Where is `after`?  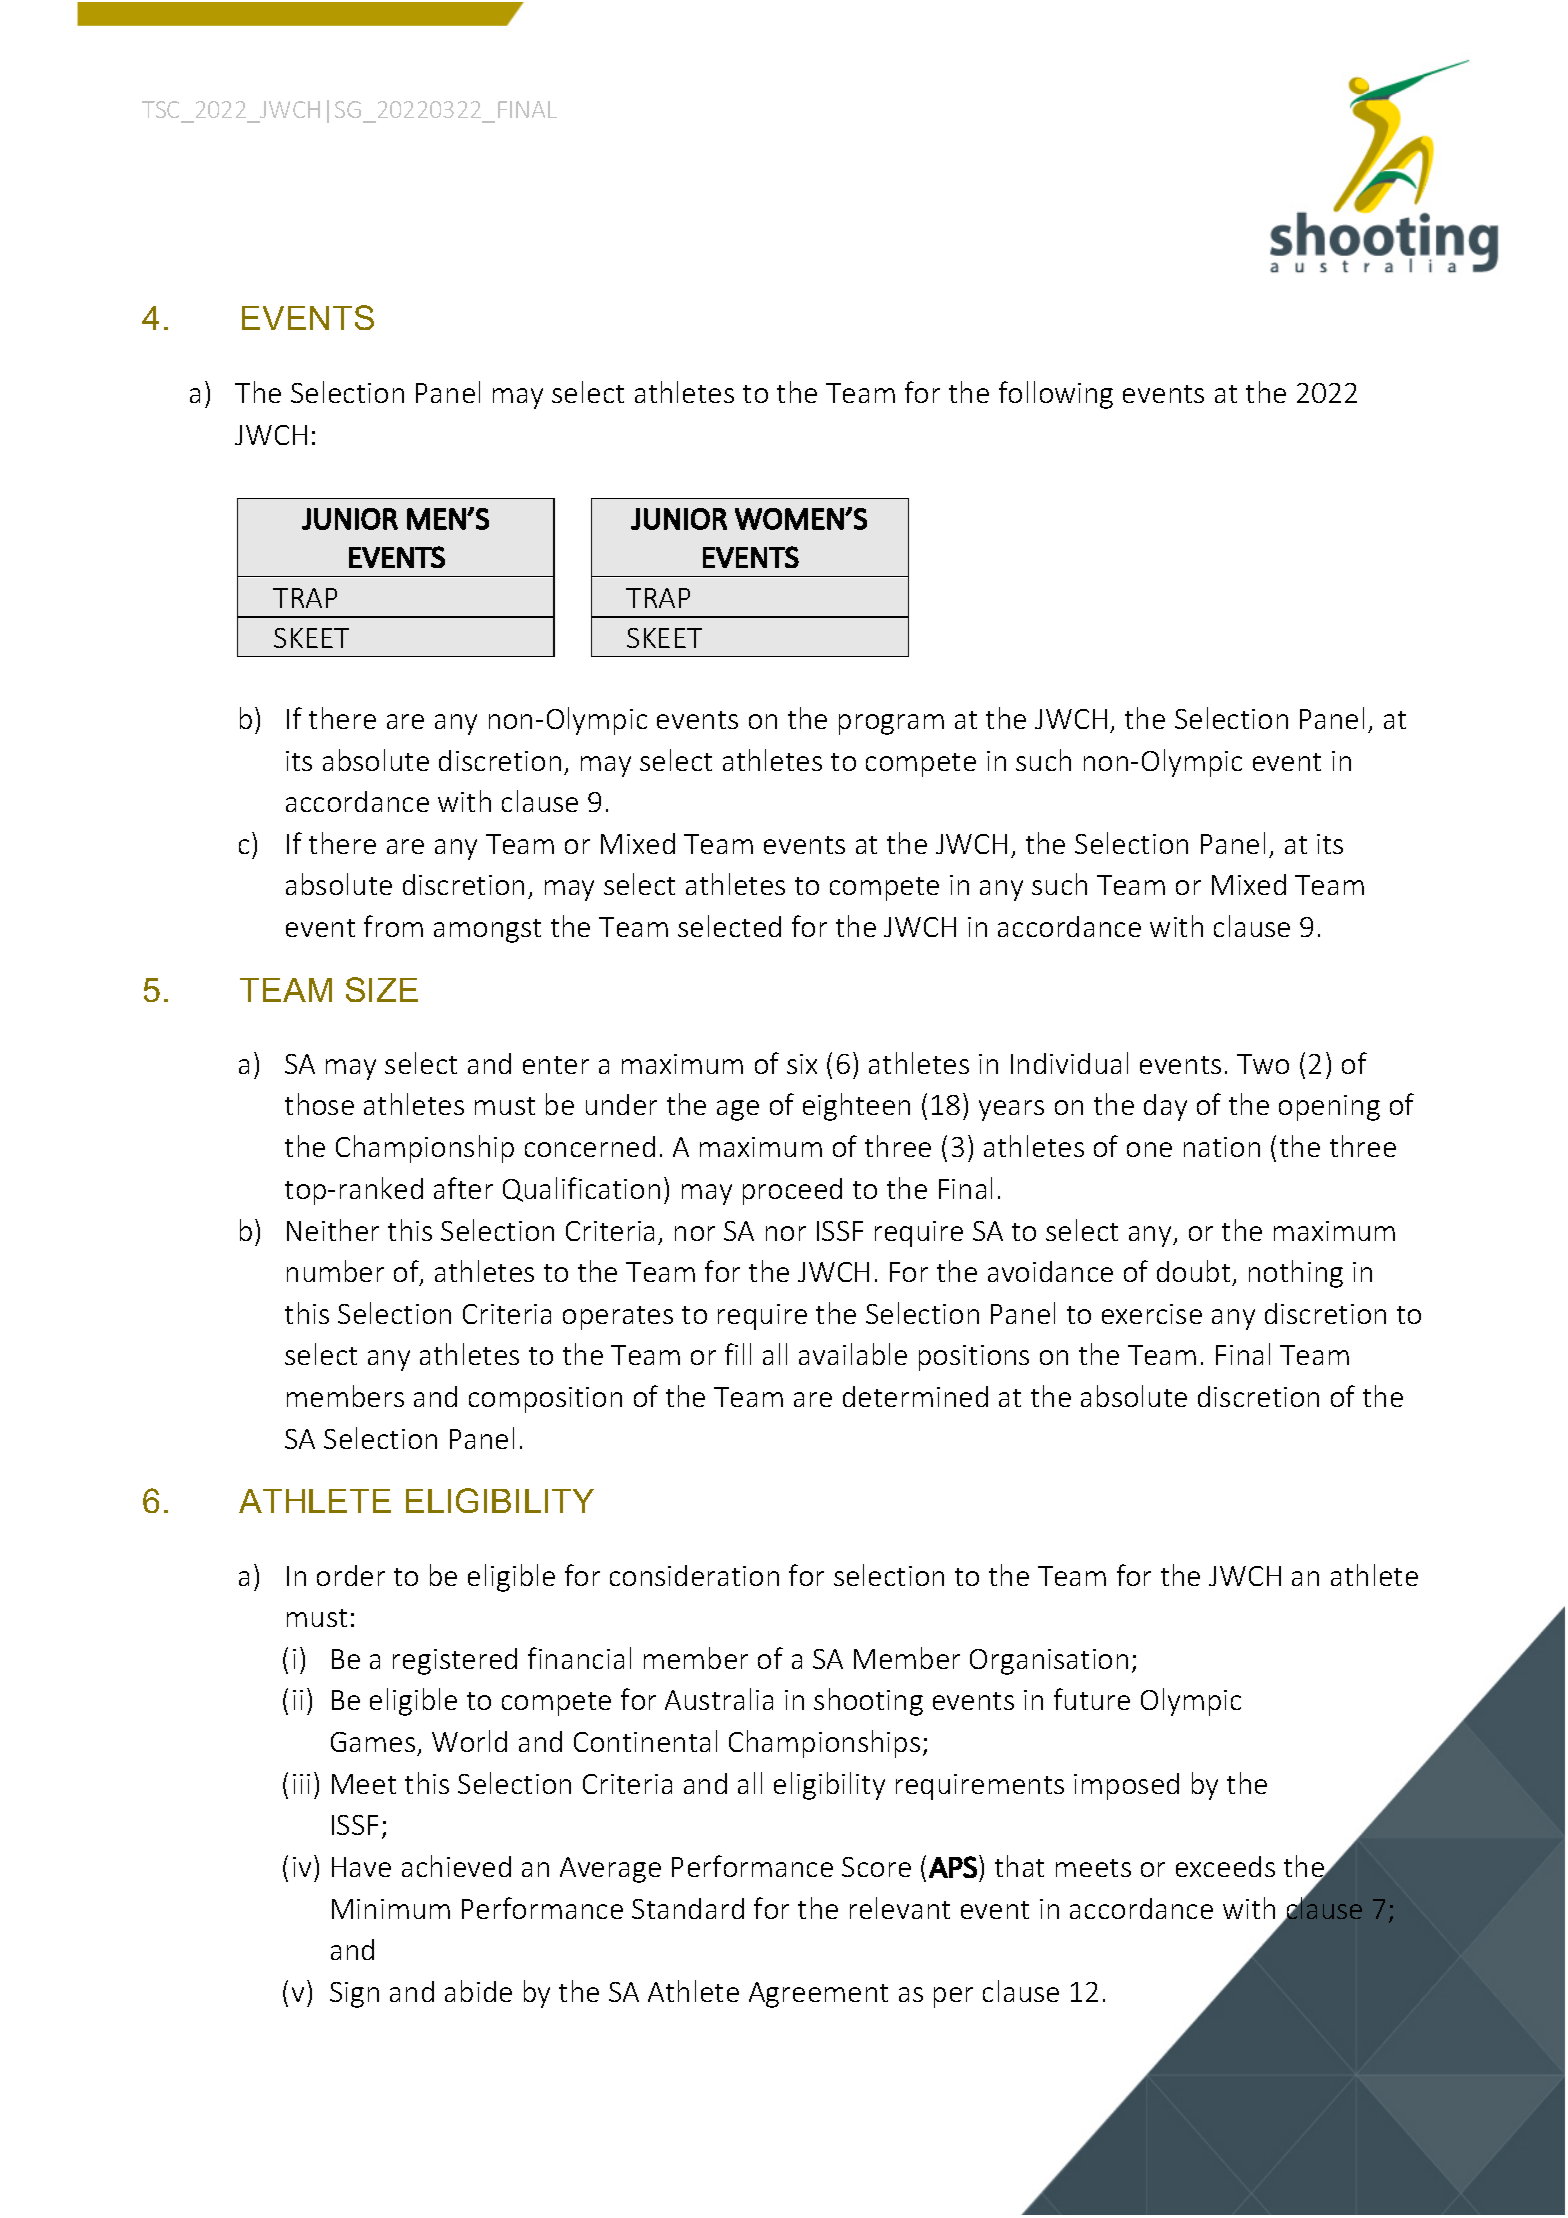 after is located at coordinates (463, 1188).
